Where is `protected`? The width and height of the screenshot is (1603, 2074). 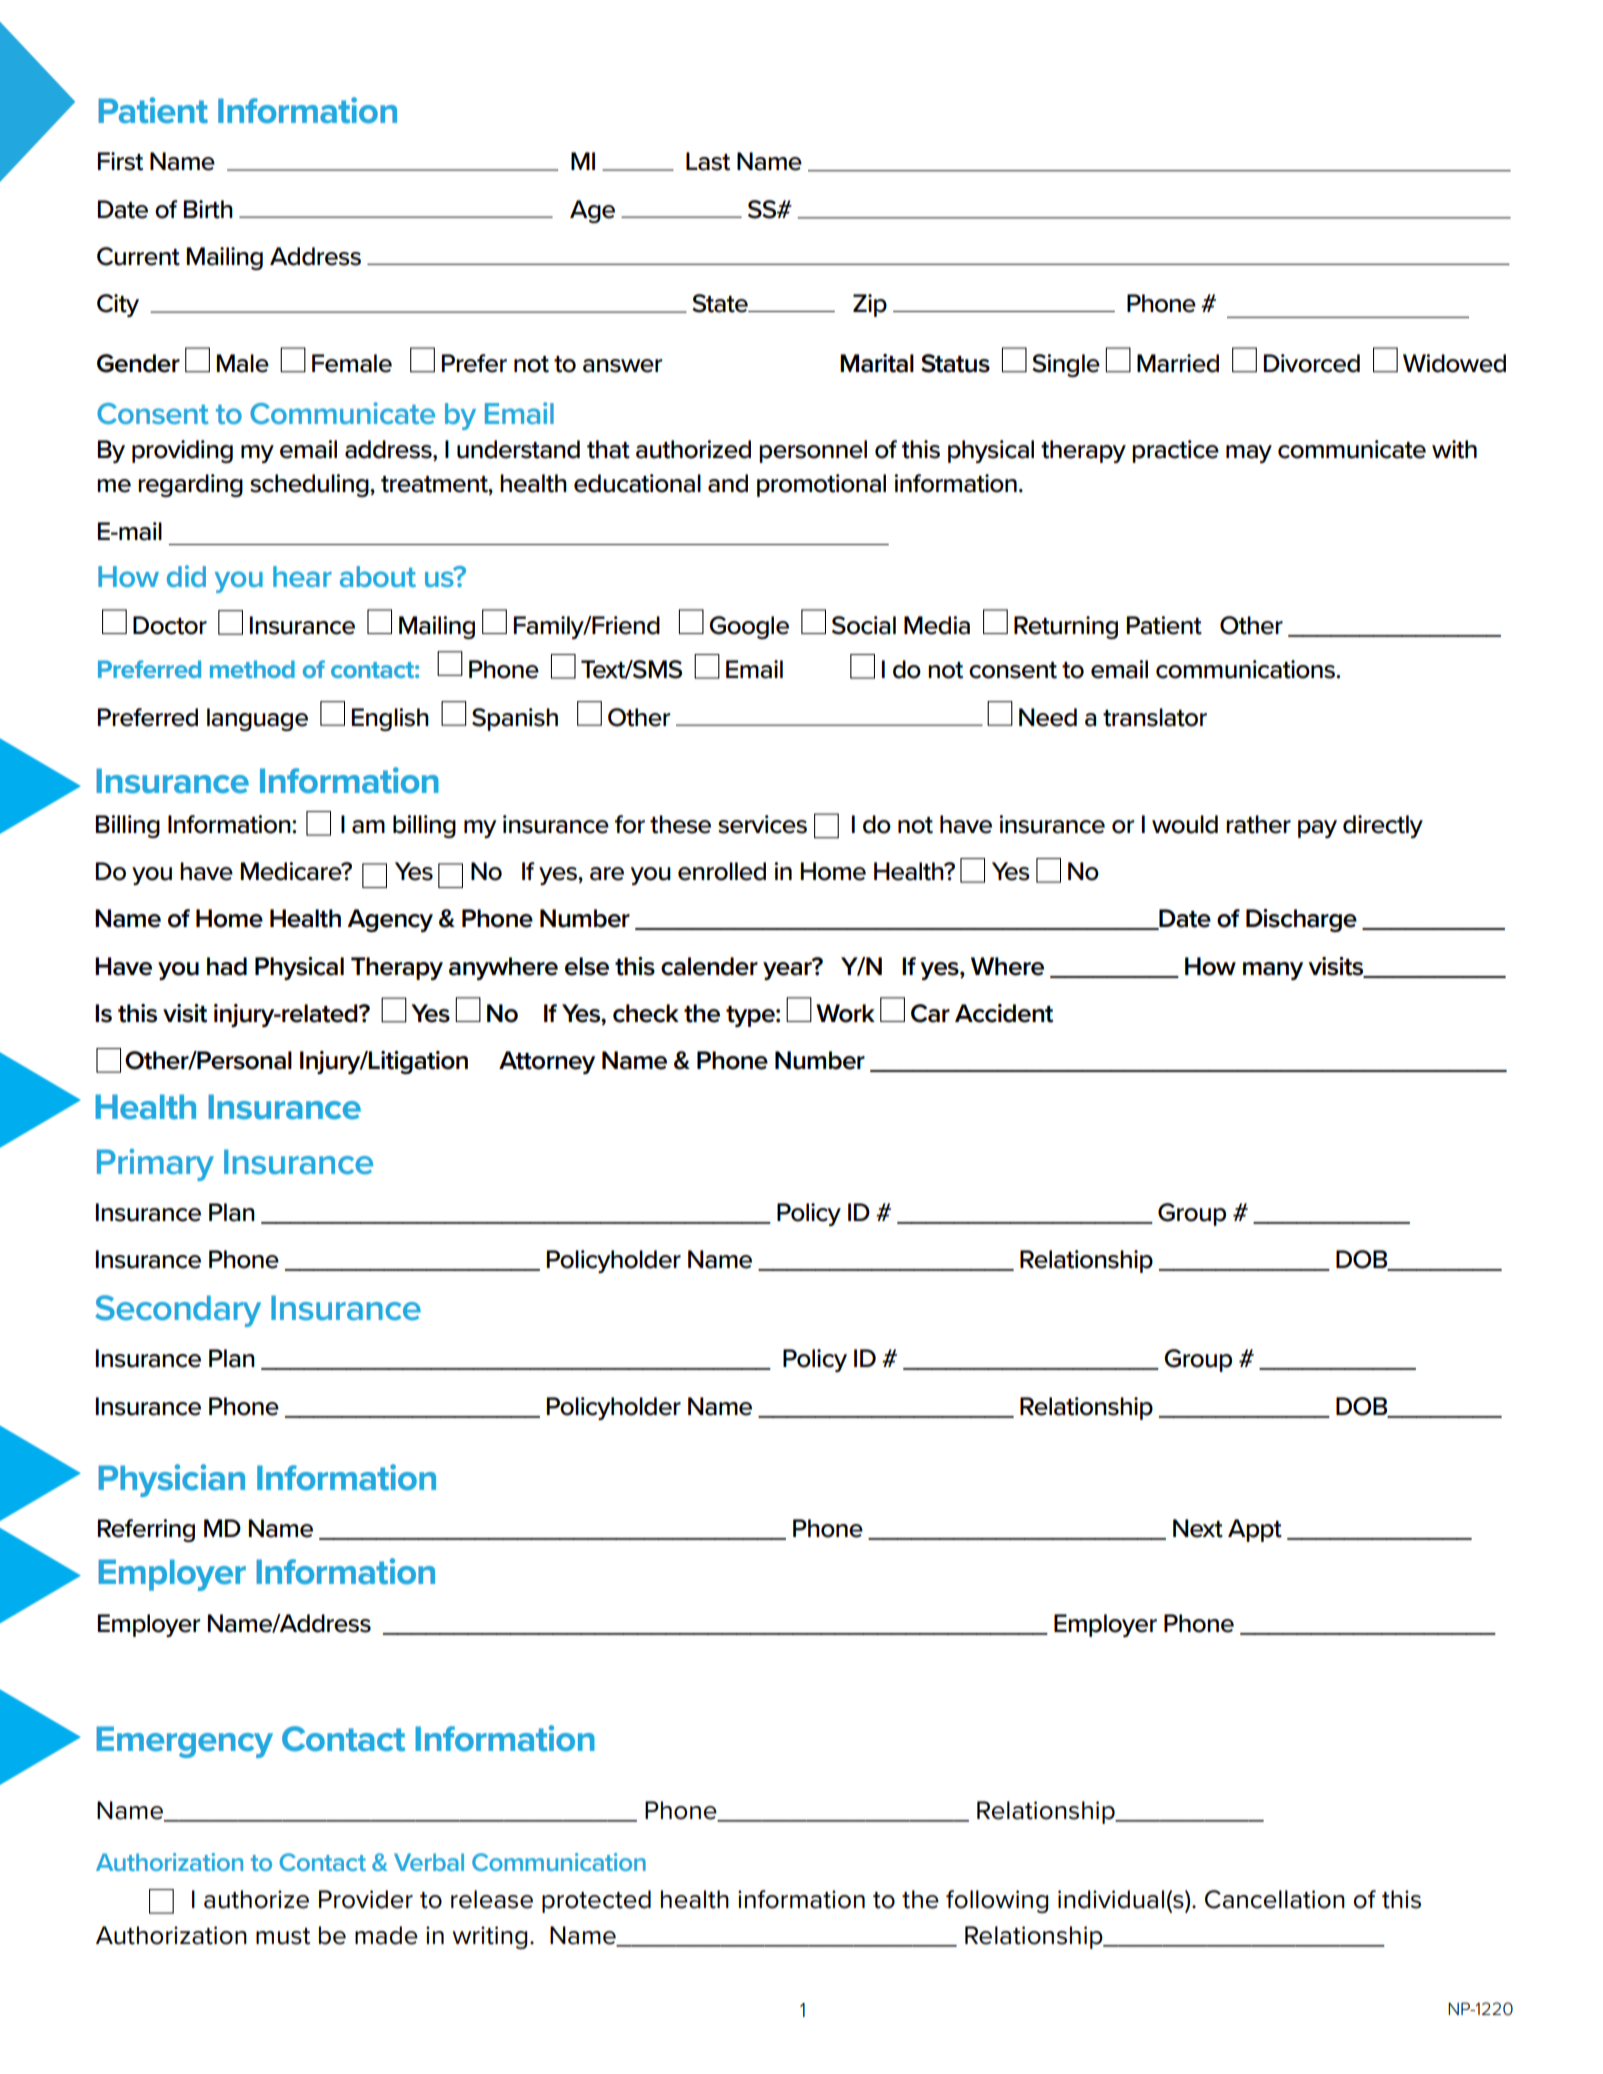
protected is located at coordinates (596, 1901).
